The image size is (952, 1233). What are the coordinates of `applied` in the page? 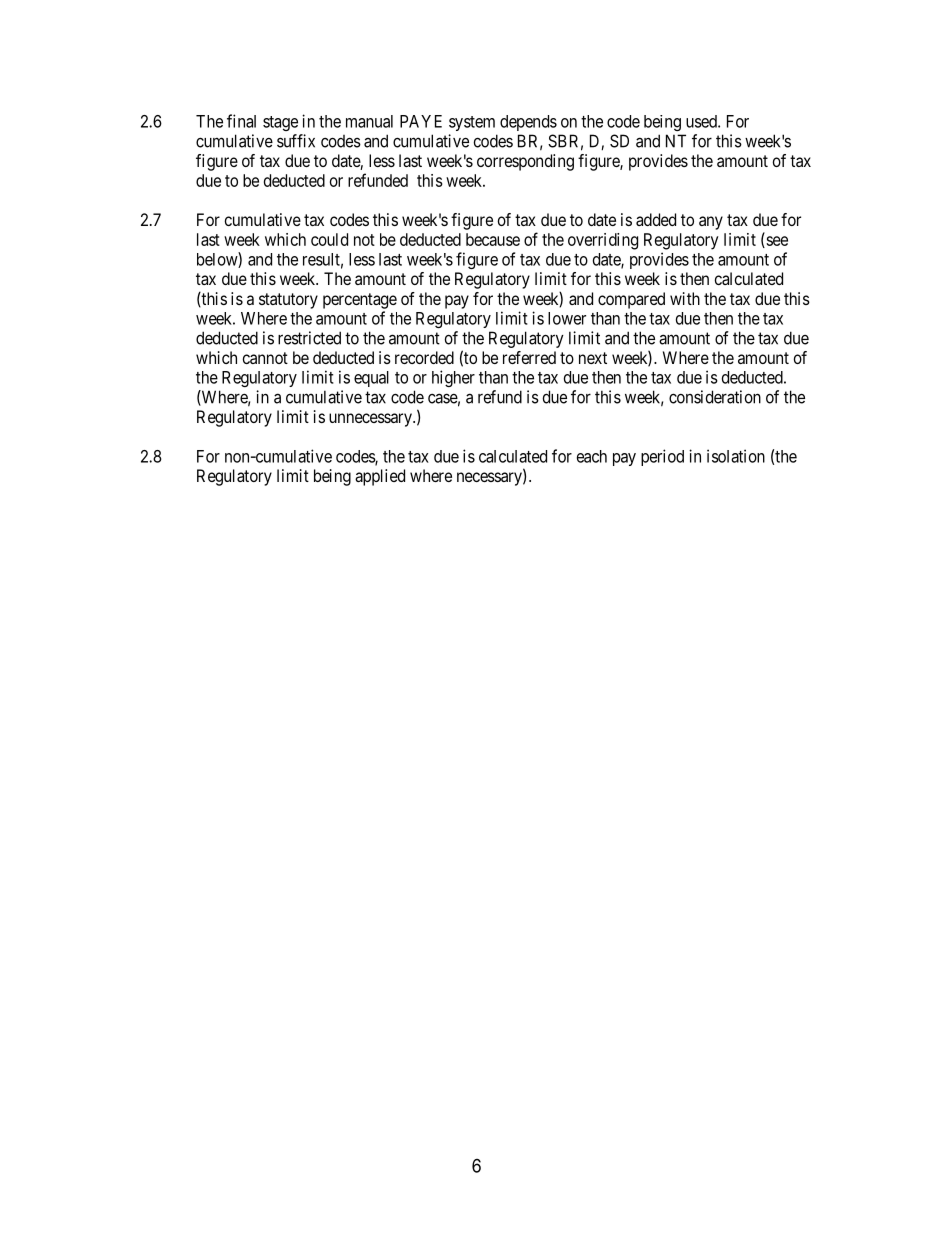 It's located at (380, 477).
